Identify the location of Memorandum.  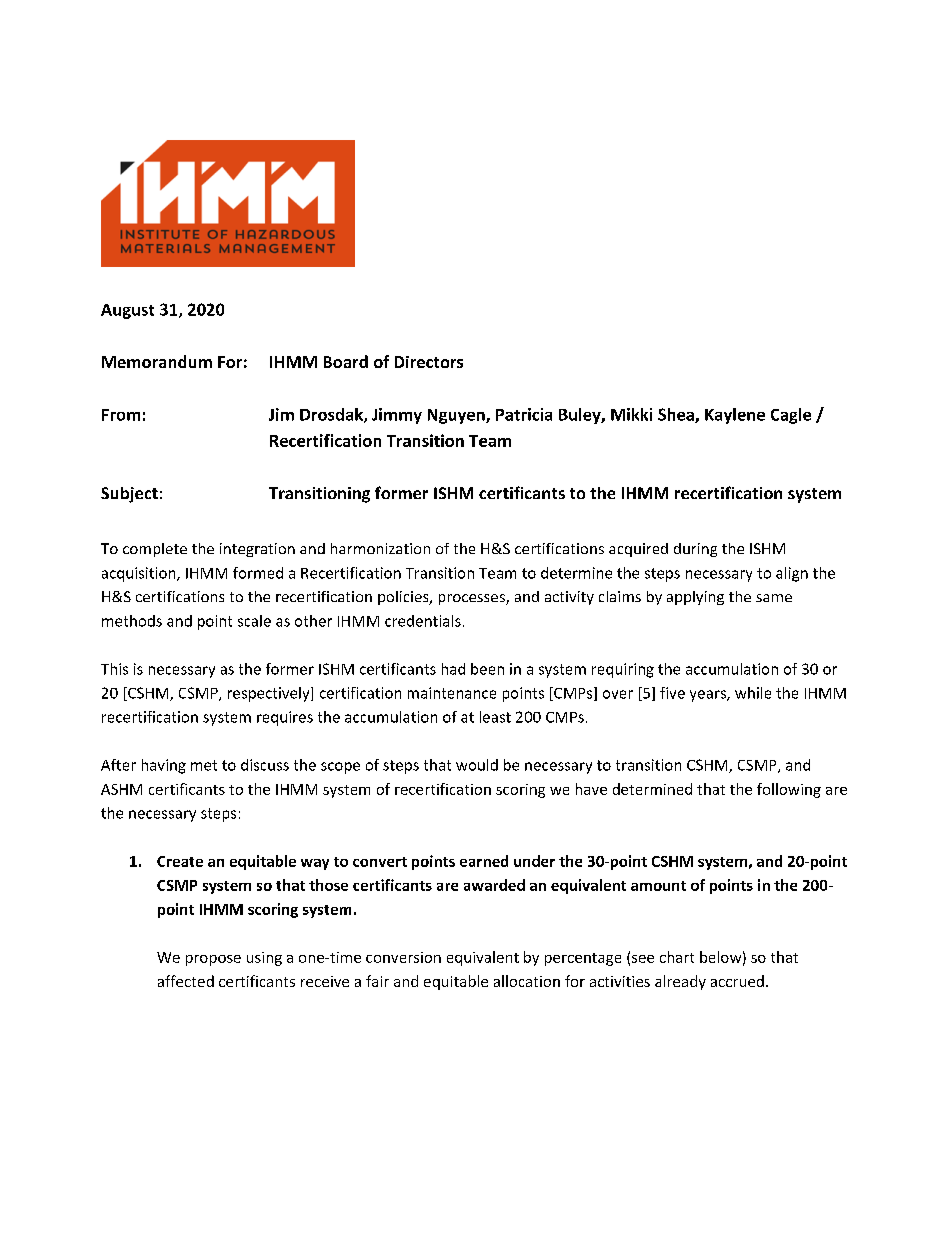
(157, 361).
